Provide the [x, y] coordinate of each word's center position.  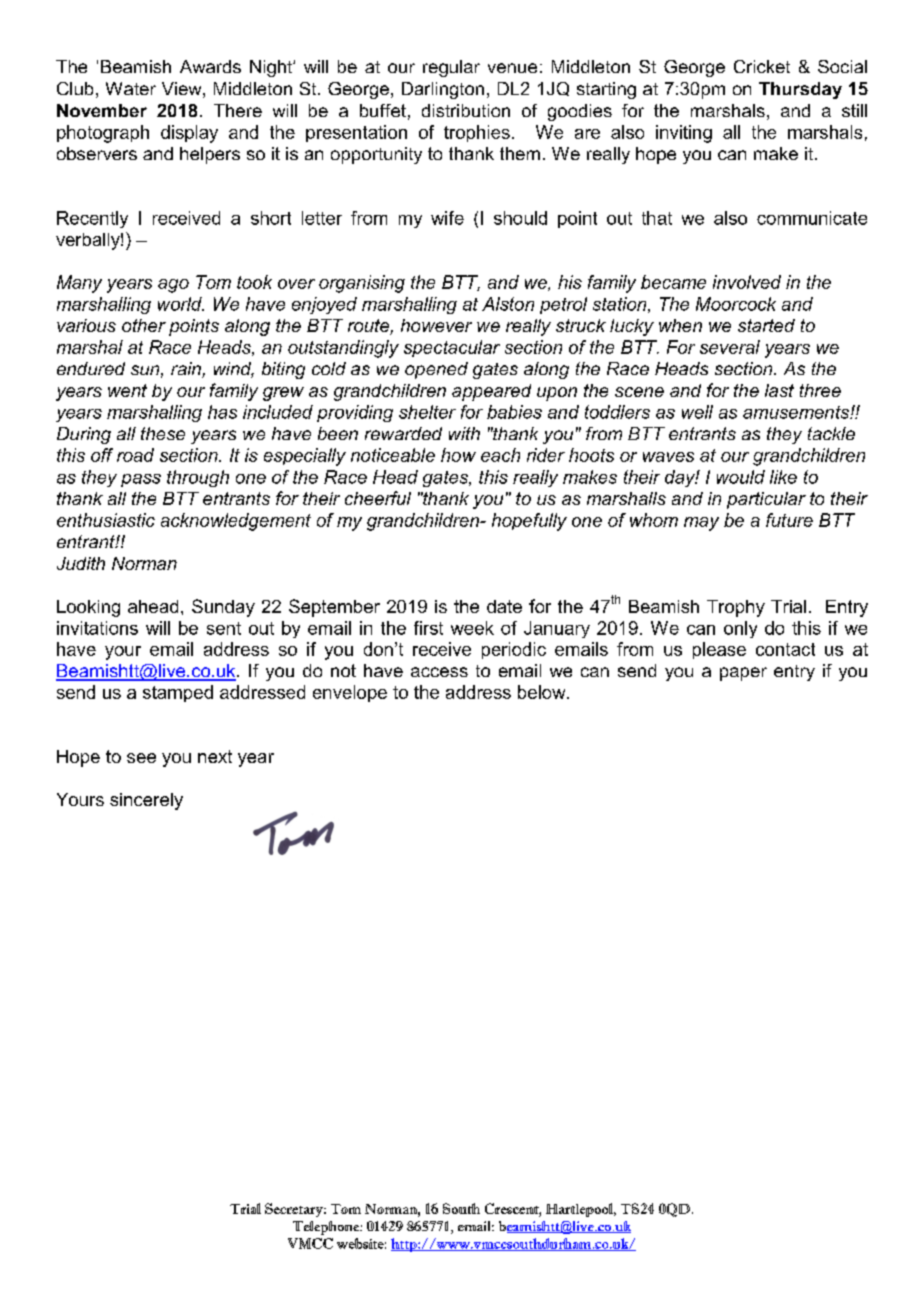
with [464, 433]
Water [131, 88]
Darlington [443, 90]
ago [173, 286]
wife [447, 218]
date [504, 606]
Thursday [800, 90]
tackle [831, 433]
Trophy [736, 608]
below [543, 692]
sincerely [146, 801]
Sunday [223, 608]
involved [747, 282]
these [163, 433]
